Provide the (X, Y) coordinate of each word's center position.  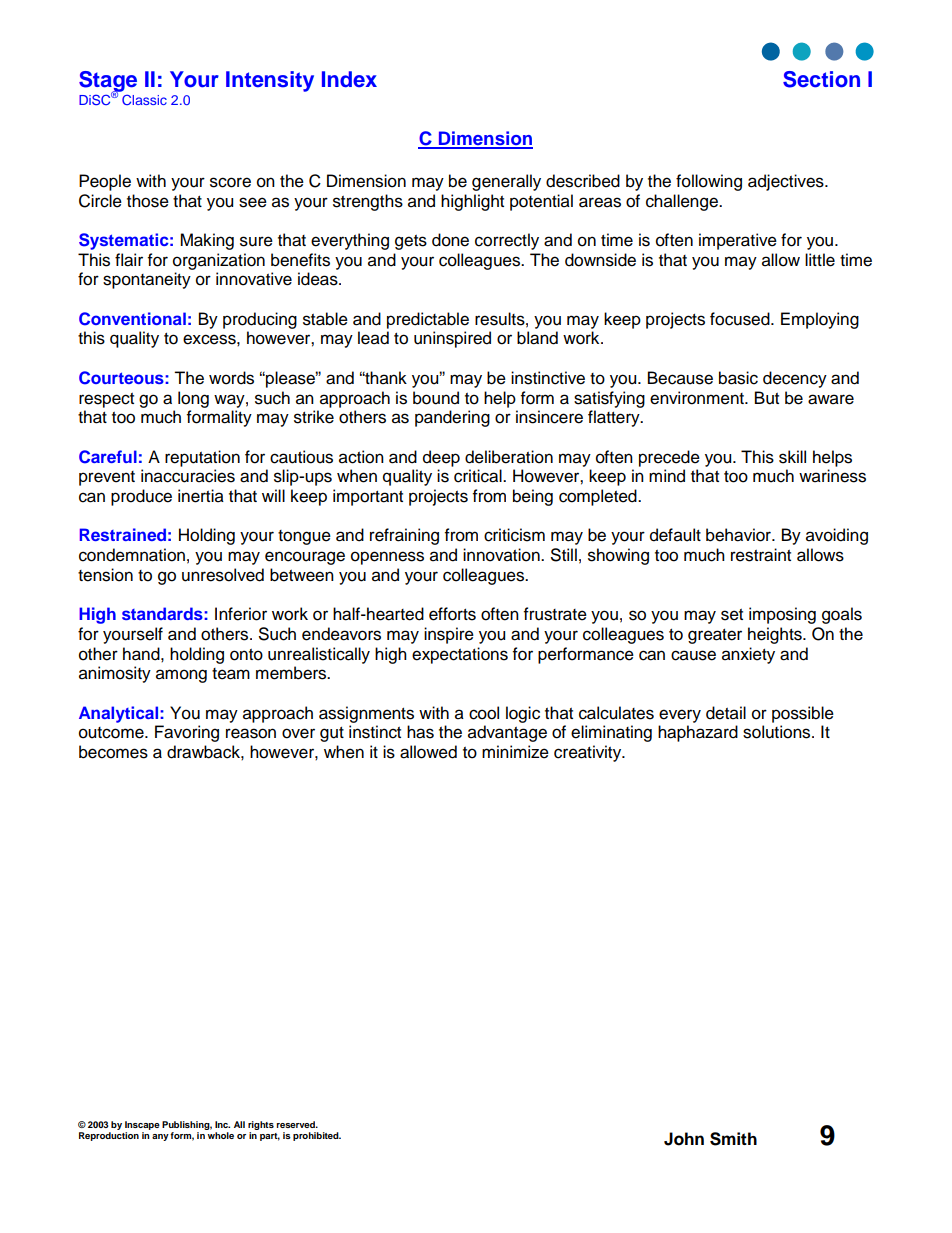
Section (821, 79)
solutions (778, 732)
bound (436, 398)
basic (738, 378)
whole (220, 1135)
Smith (733, 1139)
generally (506, 182)
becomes (113, 752)
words (231, 378)
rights (261, 1125)
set (732, 615)
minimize (515, 752)
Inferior (241, 614)
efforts (452, 614)
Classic (144, 99)
